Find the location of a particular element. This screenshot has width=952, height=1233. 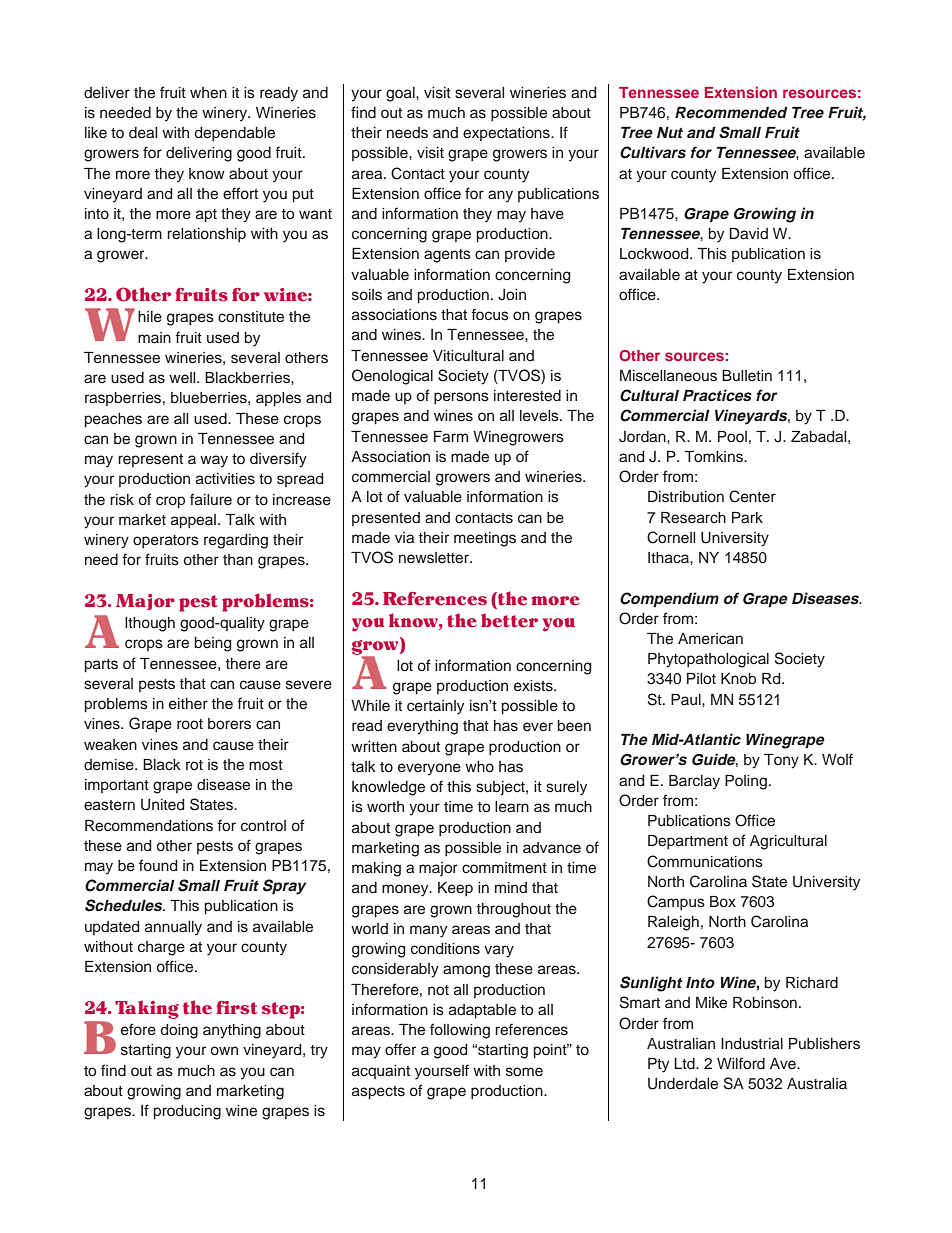

Wilford is located at coordinates (741, 1063).
